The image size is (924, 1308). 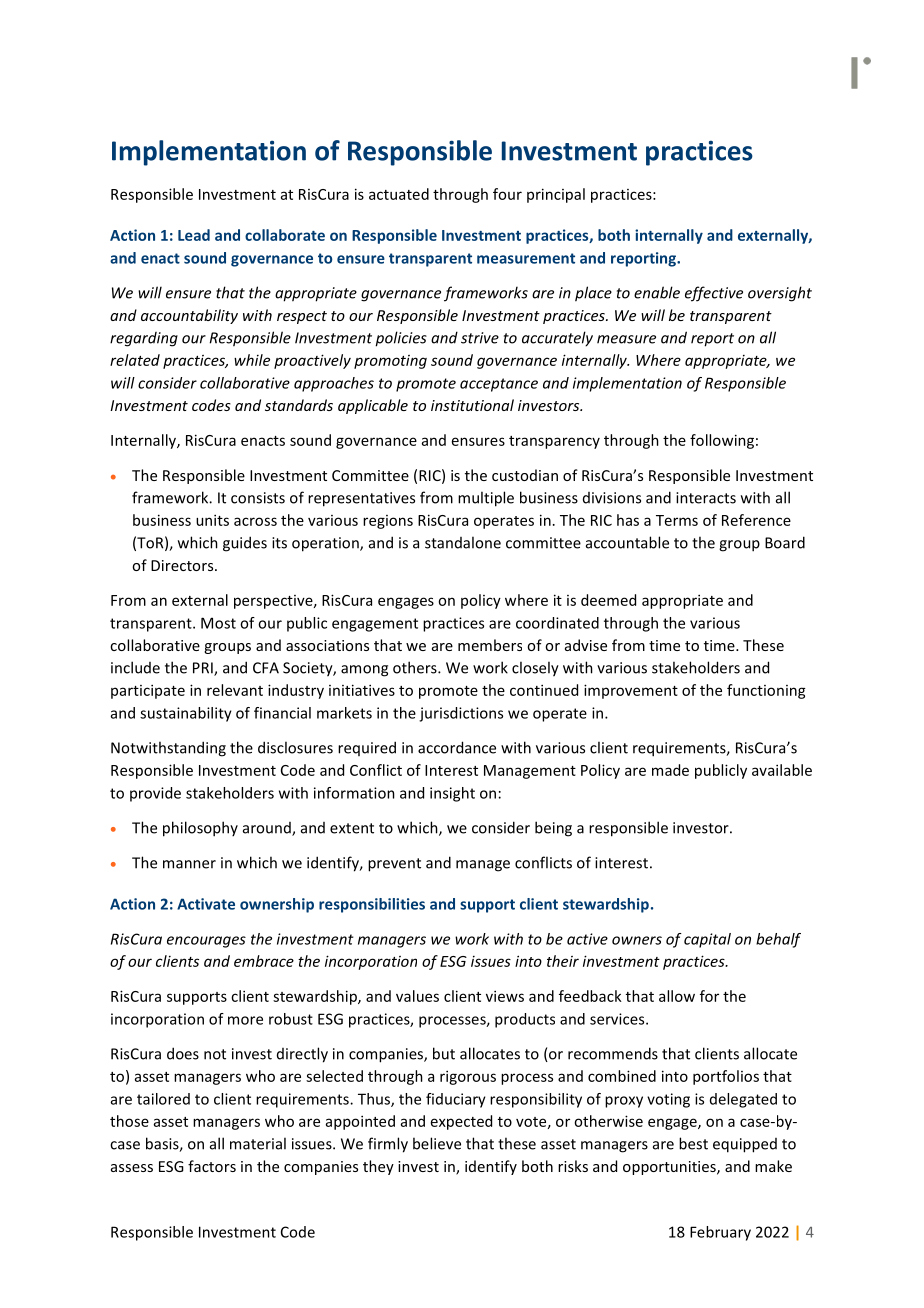 I want to click on jurisdictions, so click(x=461, y=714).
